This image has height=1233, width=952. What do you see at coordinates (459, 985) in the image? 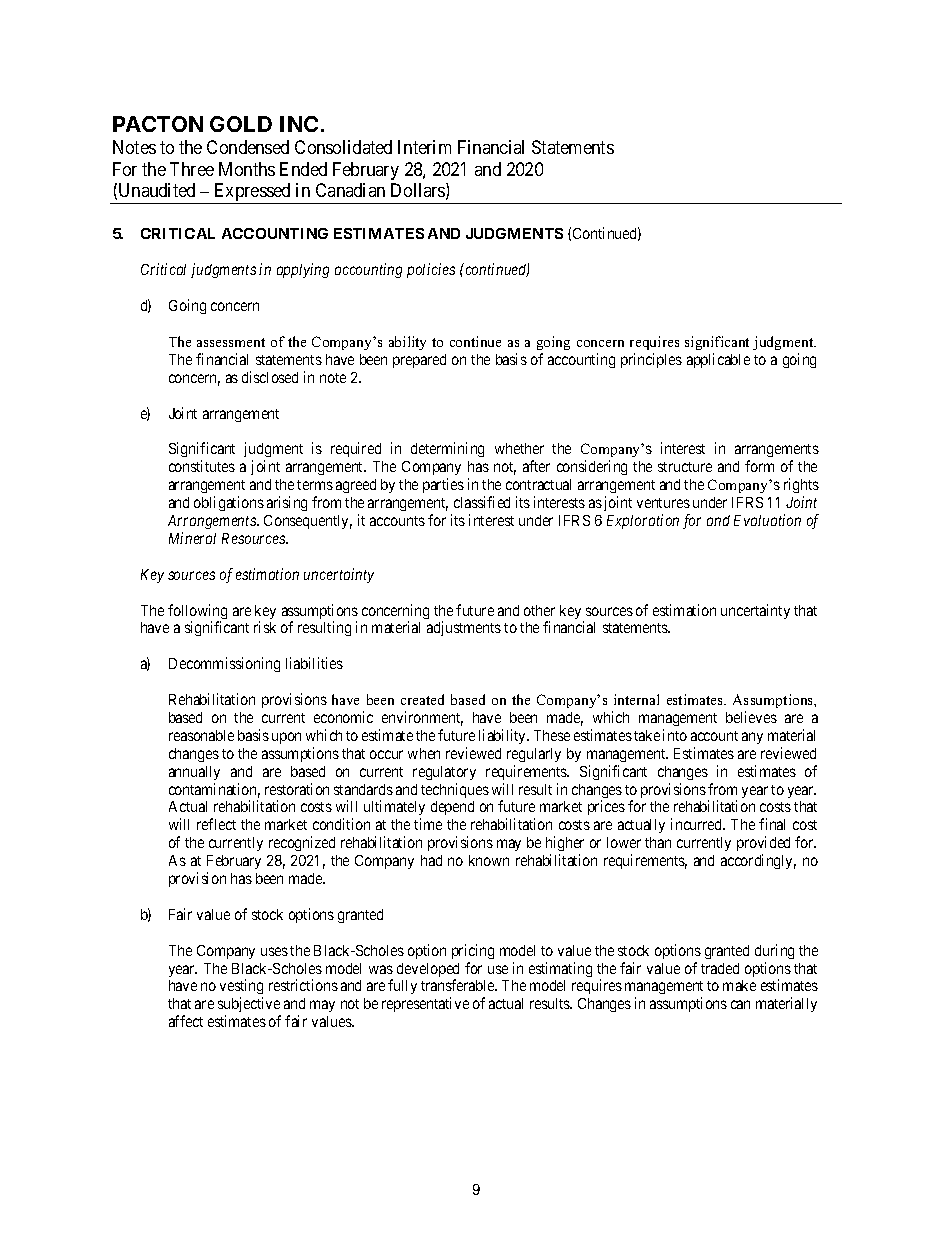
I see `transferable` at bounding box center [459, 985].
